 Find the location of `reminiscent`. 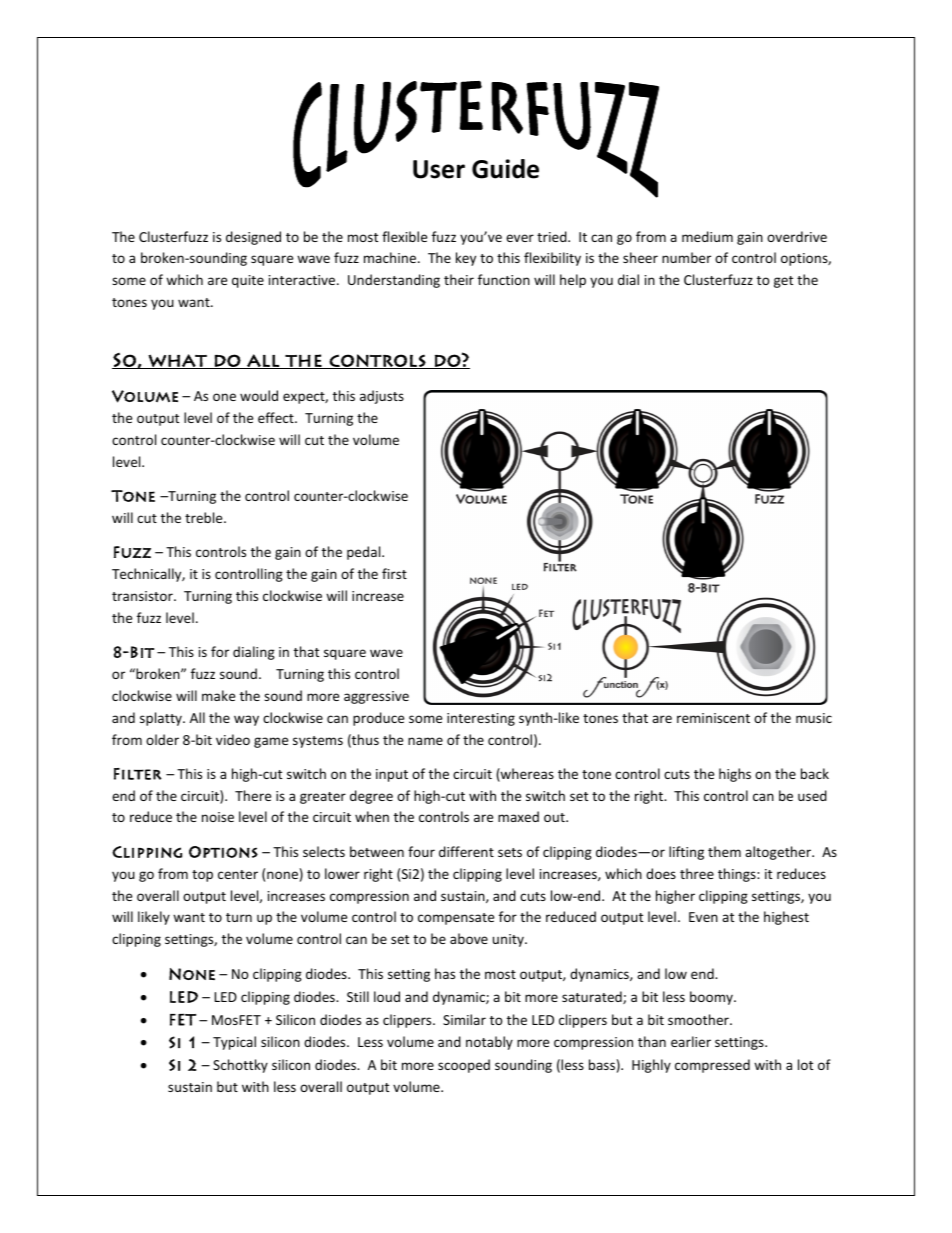

reminiscent is located at coordinates (713, 718).
